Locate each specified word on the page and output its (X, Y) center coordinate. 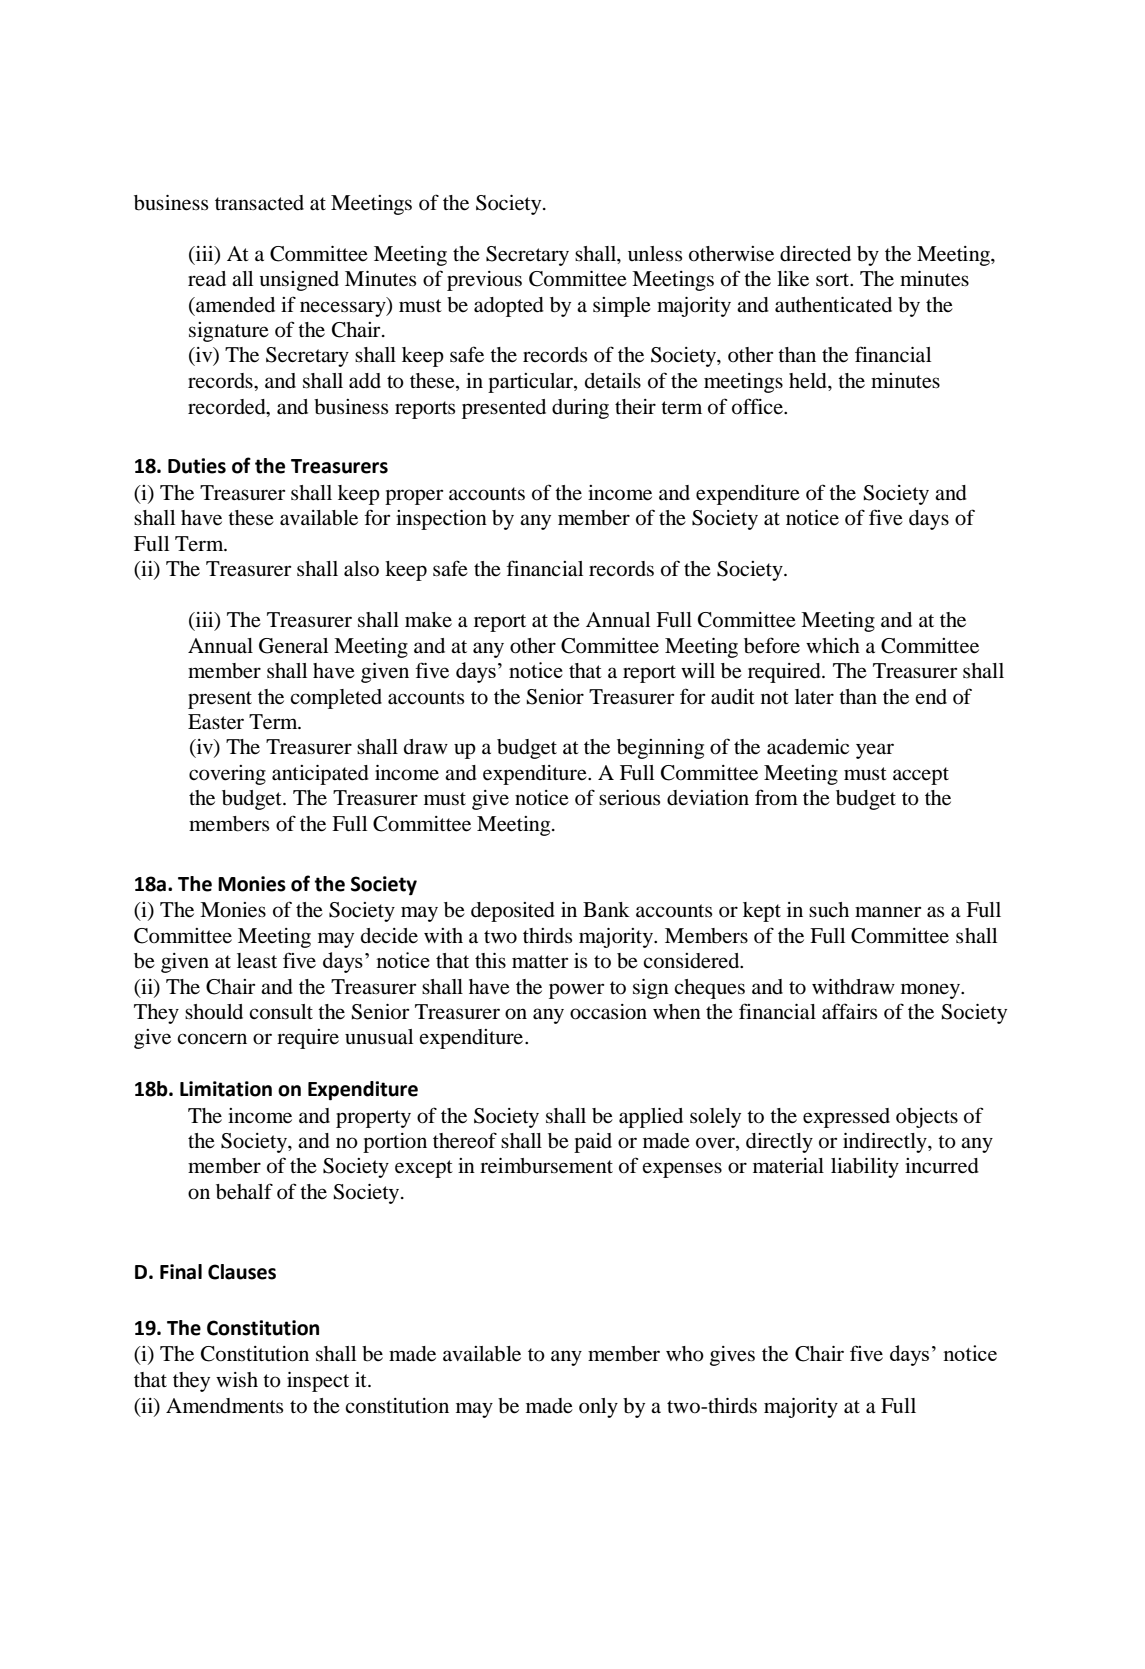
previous (484, 281)
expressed (846, 1118)
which (833, 645)
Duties (197, 466)
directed (815, 254)
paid (593, 1143)
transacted (259, 203)
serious (629, 798)
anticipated (320, 775)
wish (237, 1380)
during (580, 409)
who (685, 1354)
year (875, 751)
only (598, 1408)
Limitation (226, 1089)
